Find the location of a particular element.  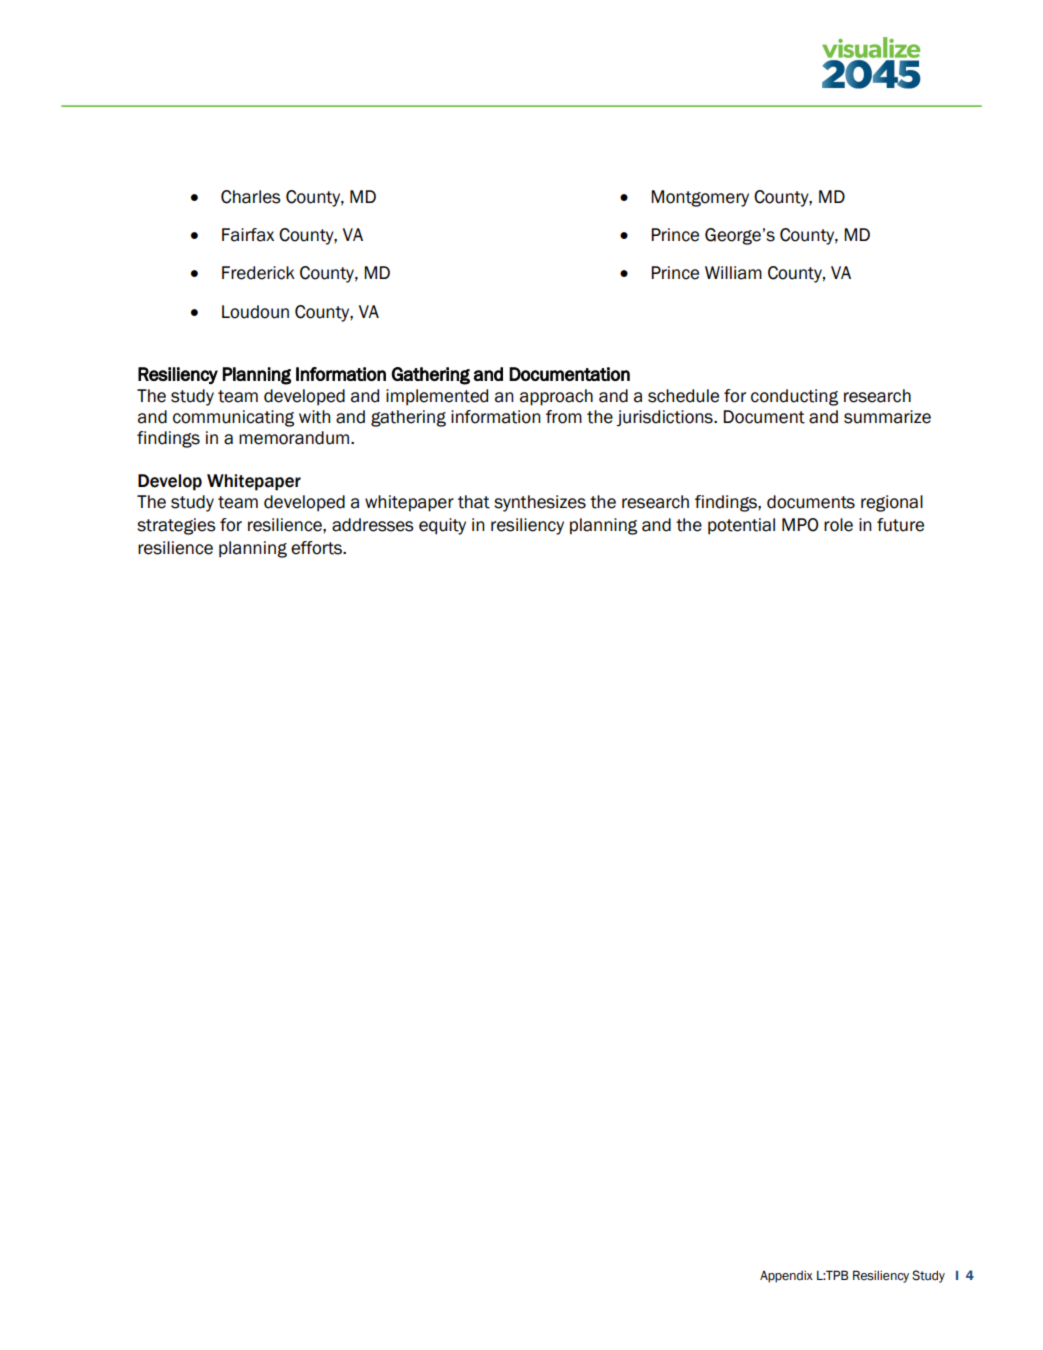

MPO is located at coordinates (800, 525).
